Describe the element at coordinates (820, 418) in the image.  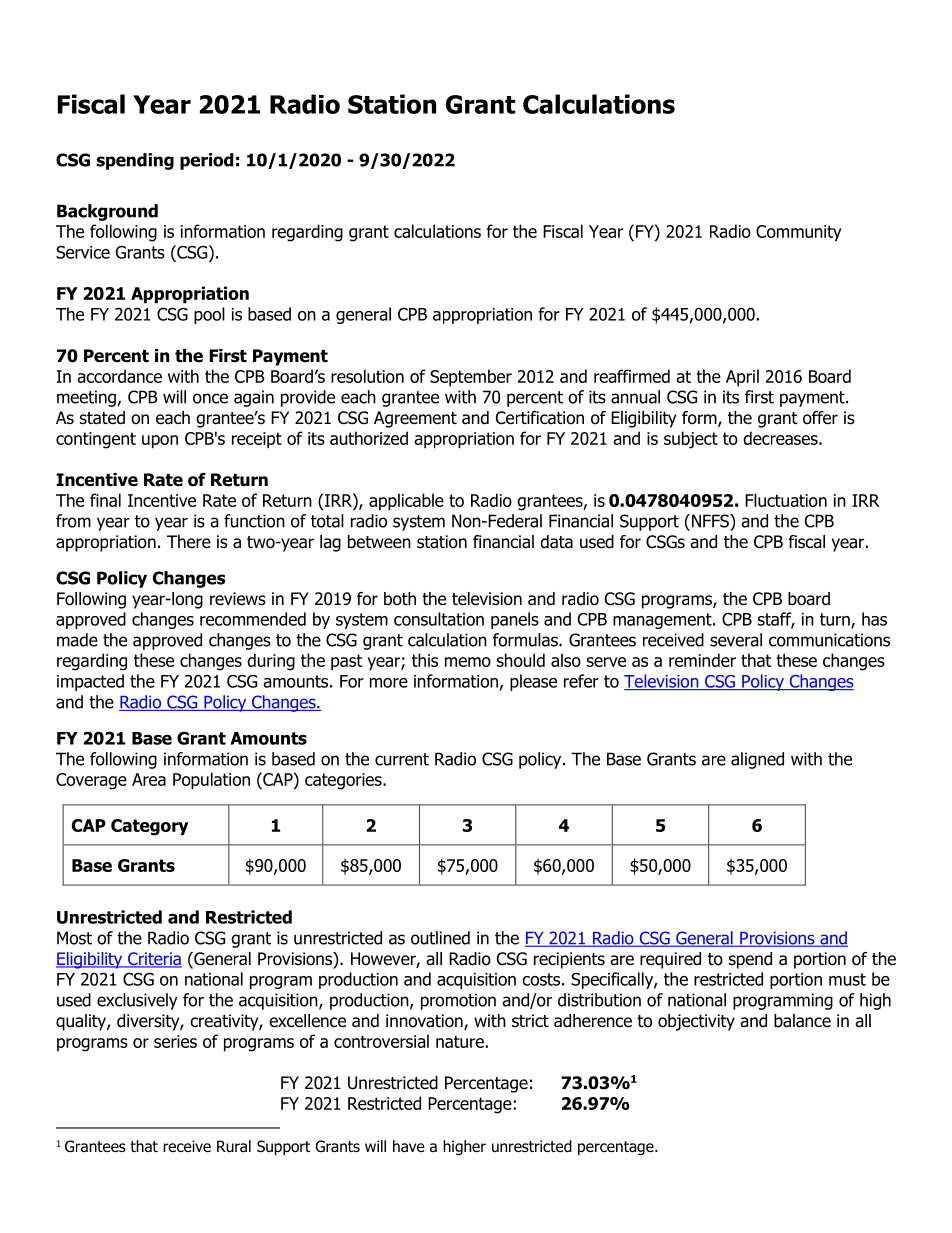
I see `offer` at that location.
